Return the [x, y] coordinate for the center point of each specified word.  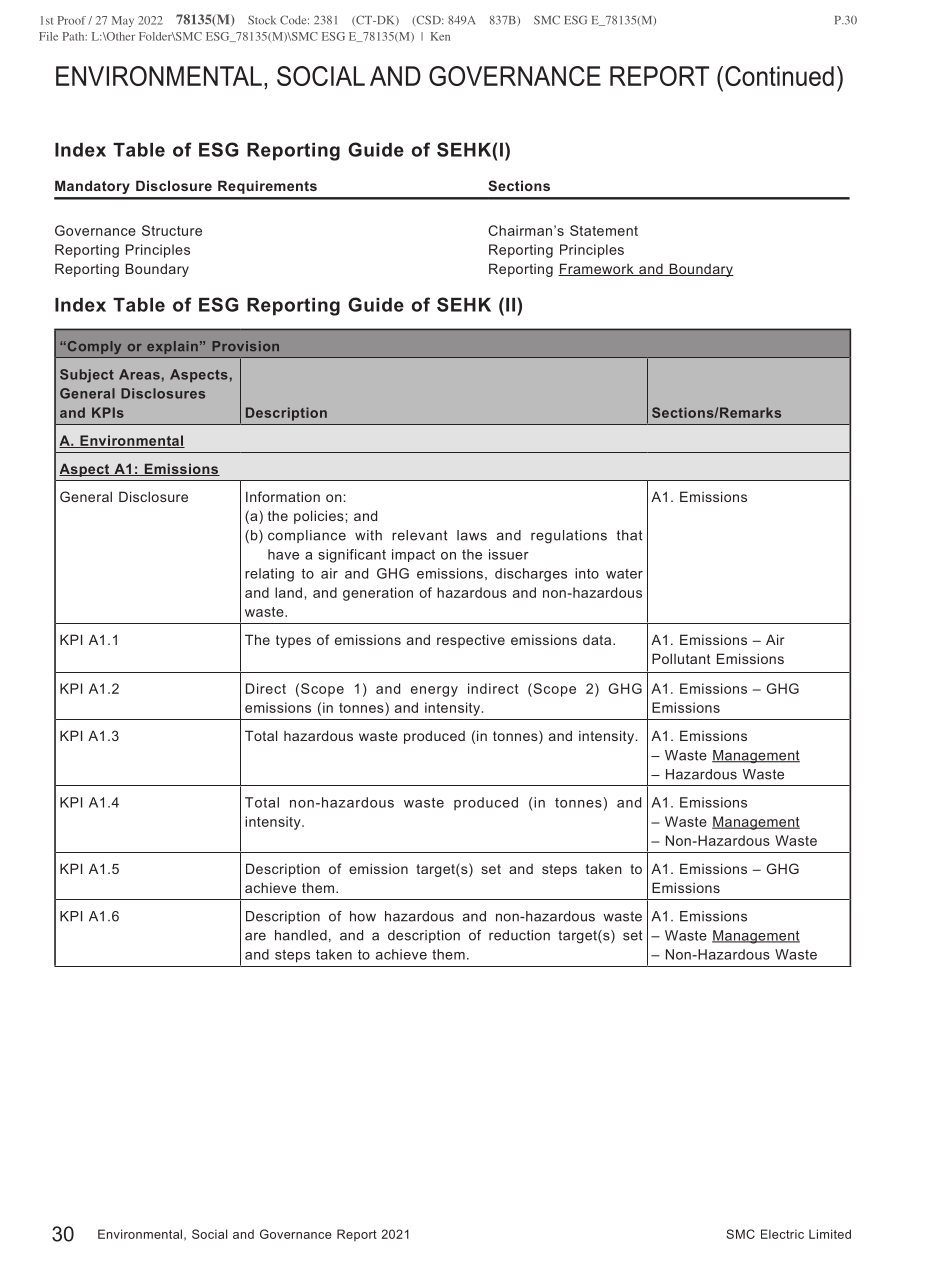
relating [269, 575]
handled [301, 935]
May [123, 21]
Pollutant [681, 658]
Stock [262, 20]
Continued [779, 76]
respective [471, 641]
